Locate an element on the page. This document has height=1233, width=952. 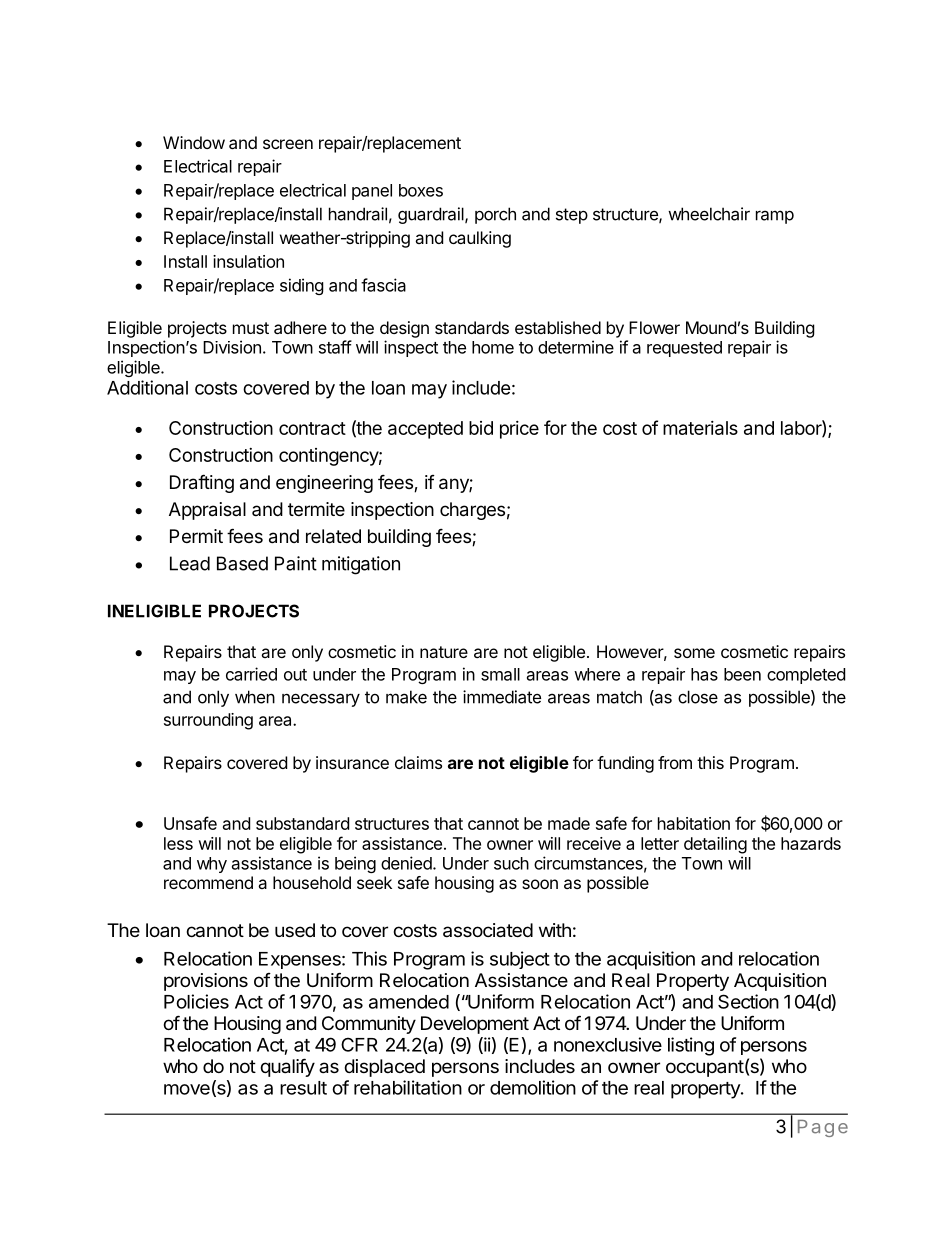
Development is located at coordinates (475, 1025).
